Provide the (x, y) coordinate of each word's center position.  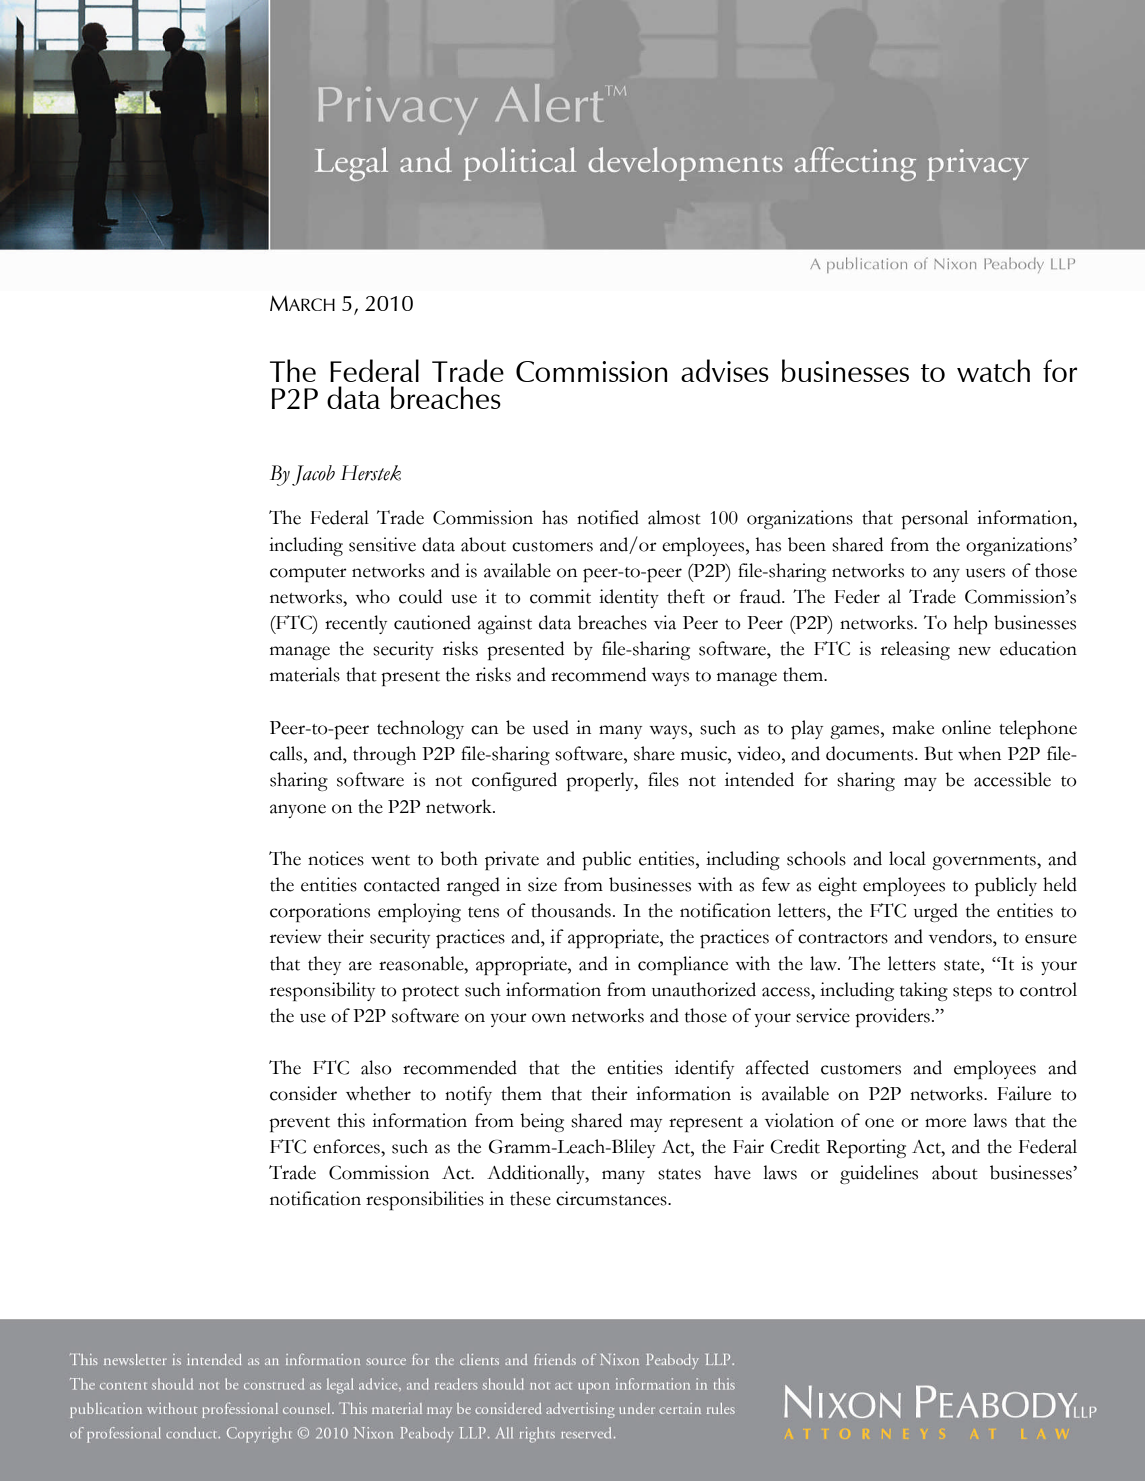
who (372, 596)
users (985, 573)
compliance (683, 965)
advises (725, 370)
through (384, 755)
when (979, 753)
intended (759, 779)
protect (430, 993)
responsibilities (425, 1200)
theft (686, 596)
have (732, 1172)
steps (972, 993)
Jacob (313, 475)
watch (993, 370)
